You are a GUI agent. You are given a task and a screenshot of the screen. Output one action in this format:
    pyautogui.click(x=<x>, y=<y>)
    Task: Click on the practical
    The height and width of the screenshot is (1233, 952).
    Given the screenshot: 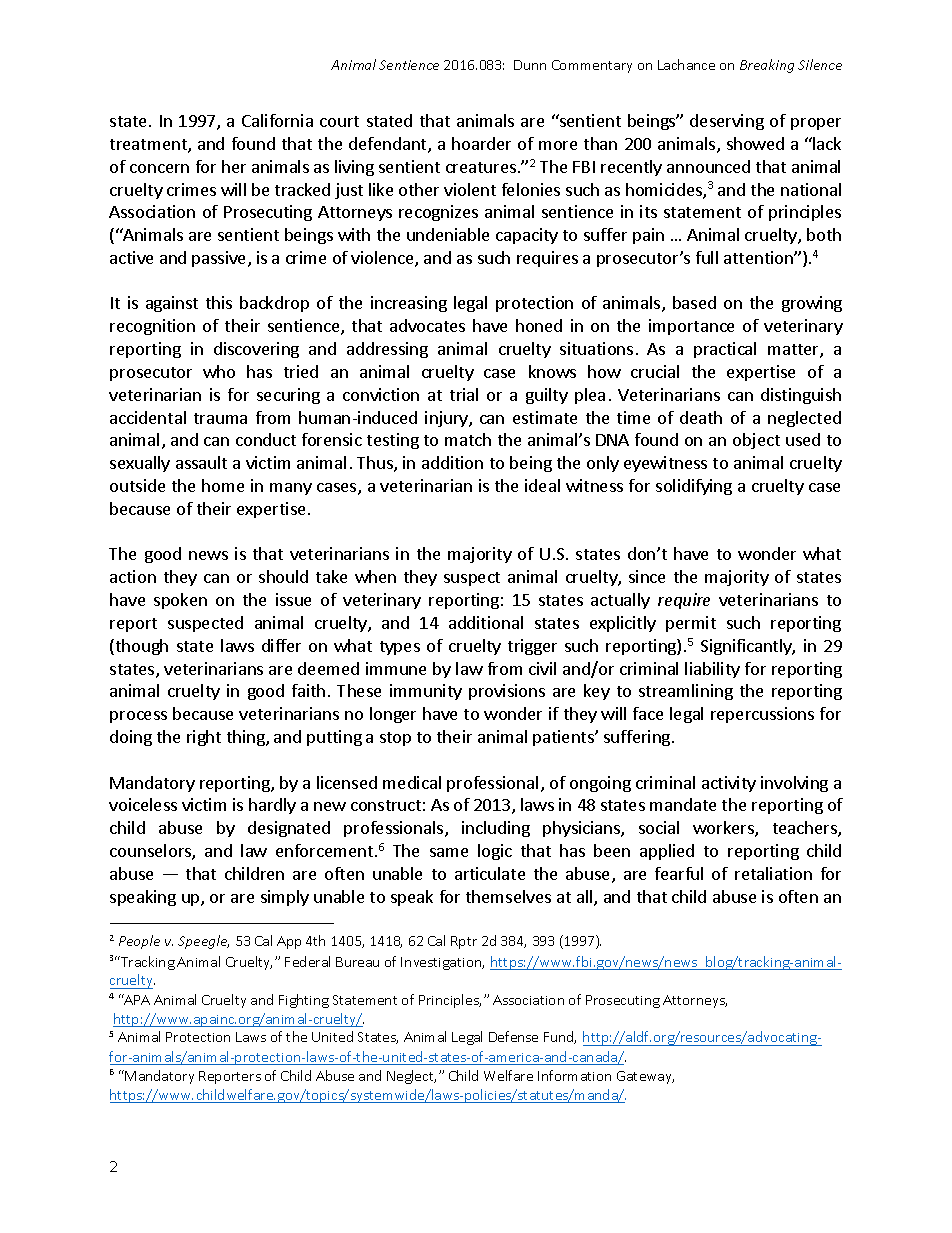 What is the action you would take?
    pyautogui.click(x=725, y=350)
